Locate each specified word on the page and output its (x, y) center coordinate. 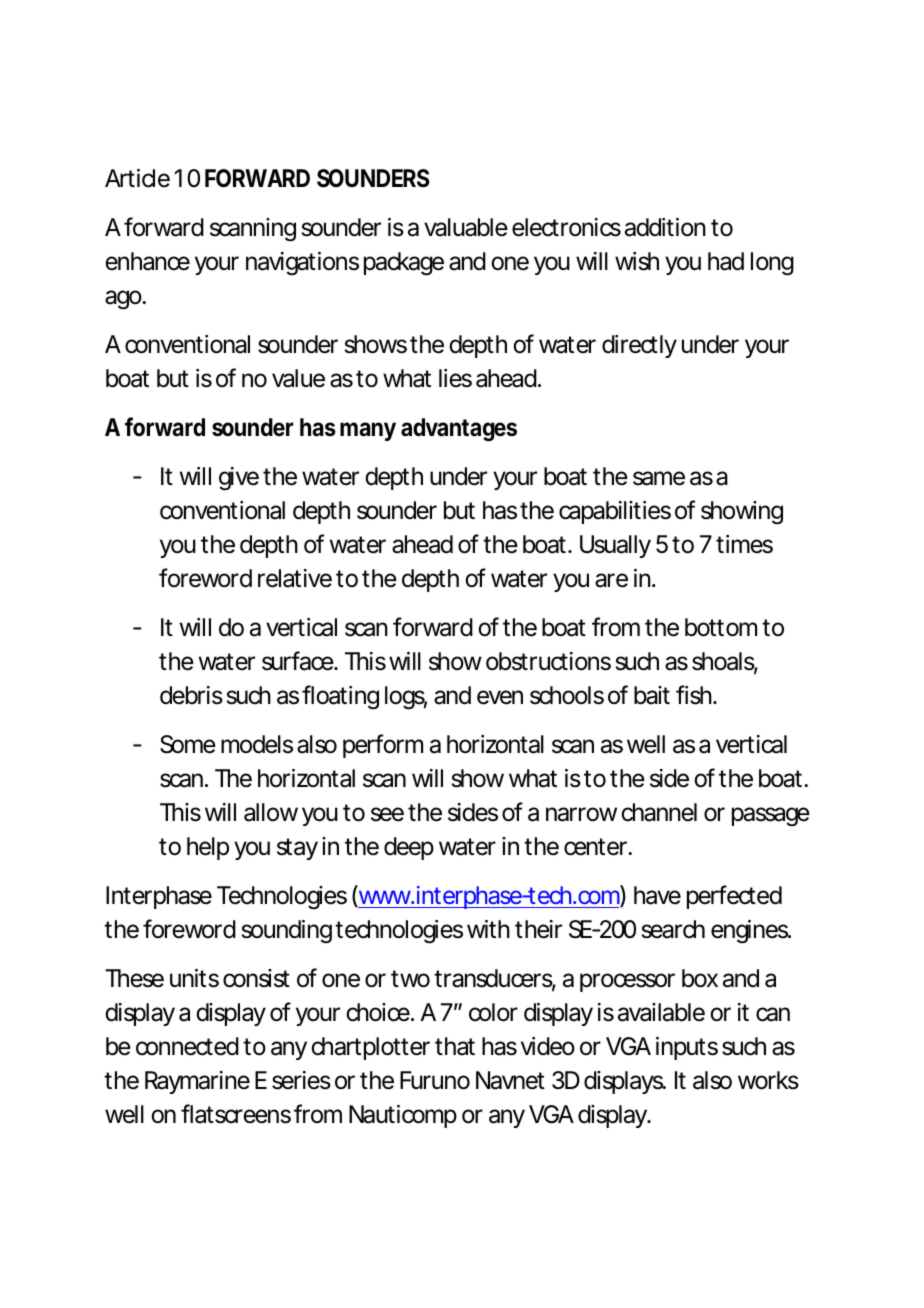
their (538, 929)
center (595, 847)
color (493, 1012)
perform (382, 746)
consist (256, 978)
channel (659, 812)
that (455, 1046)
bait (652, 695)
